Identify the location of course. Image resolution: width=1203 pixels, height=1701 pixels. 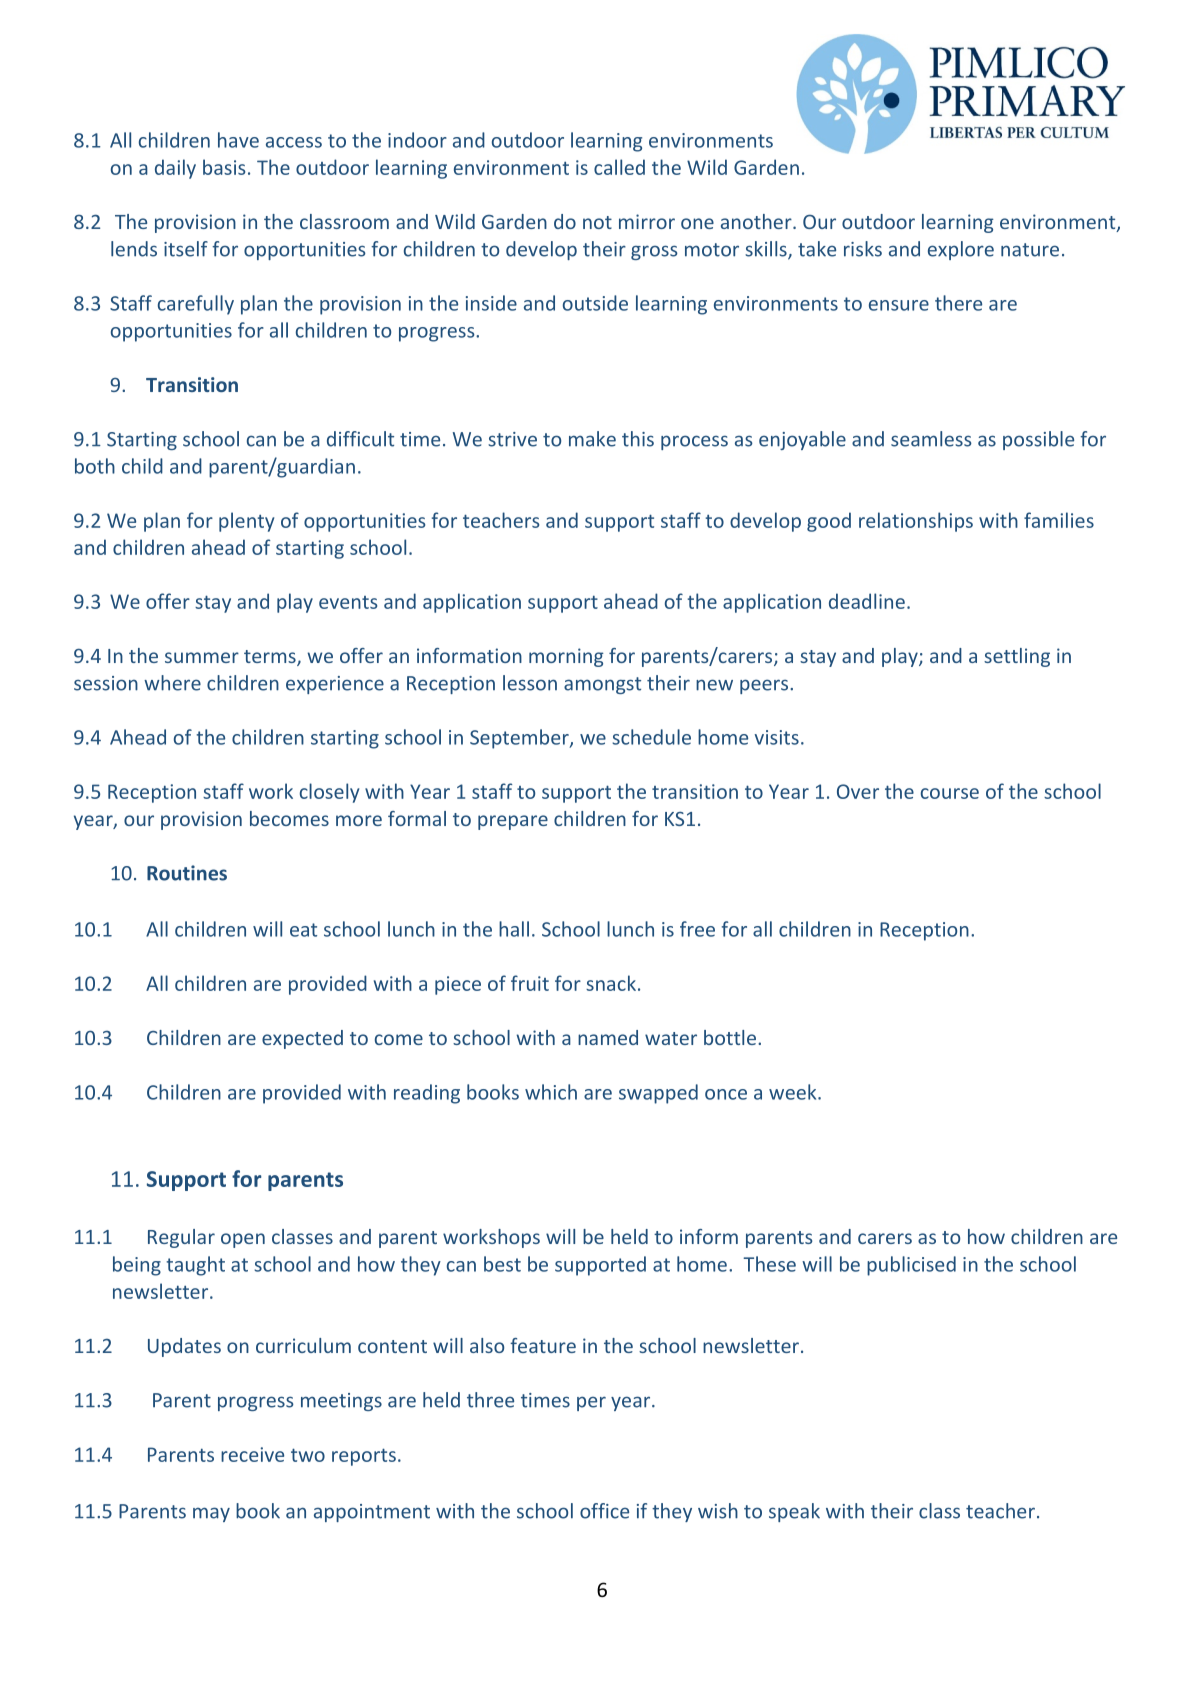
(950, 793).
